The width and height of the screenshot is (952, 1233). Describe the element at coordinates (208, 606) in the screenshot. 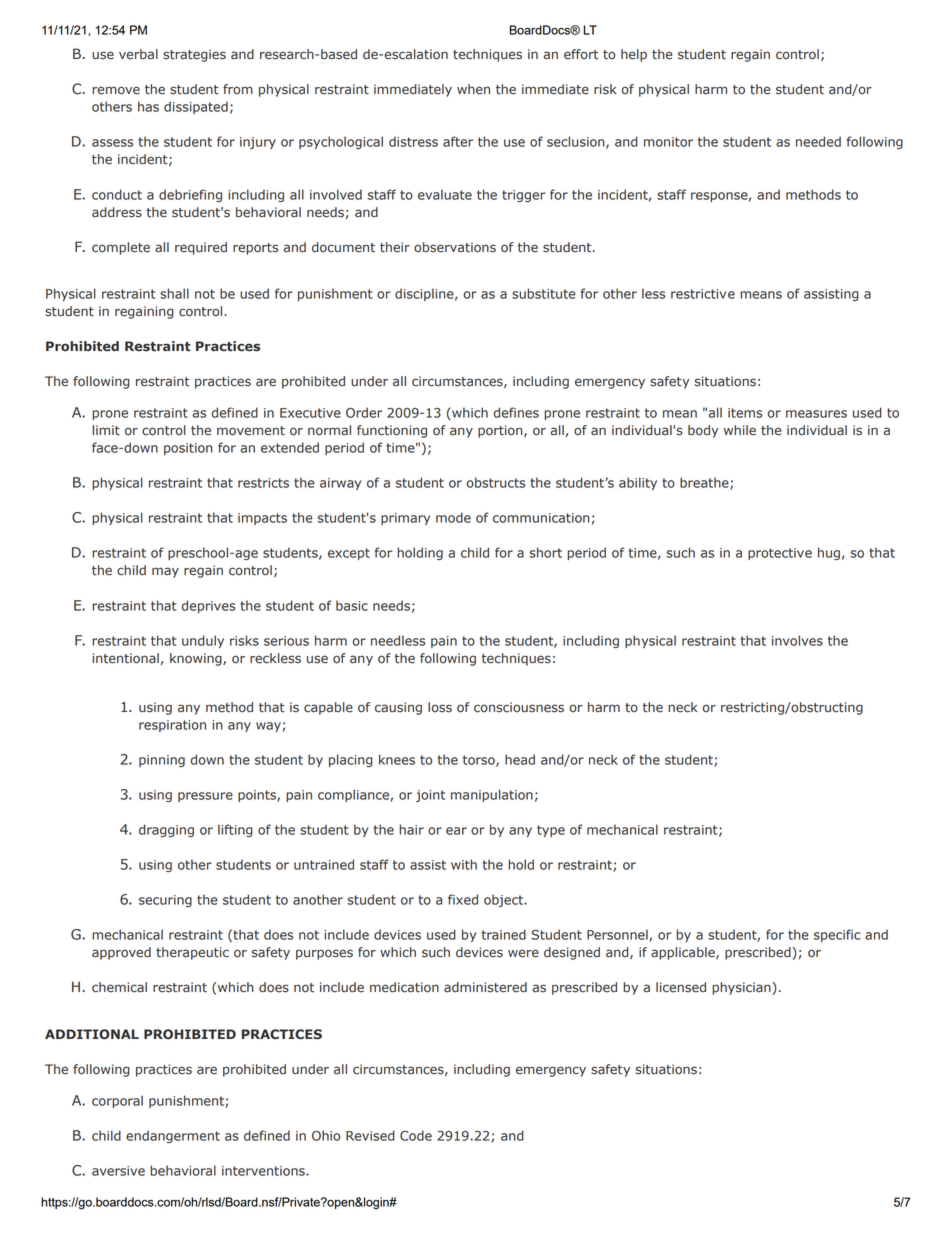

I see `deprives` at that location.
